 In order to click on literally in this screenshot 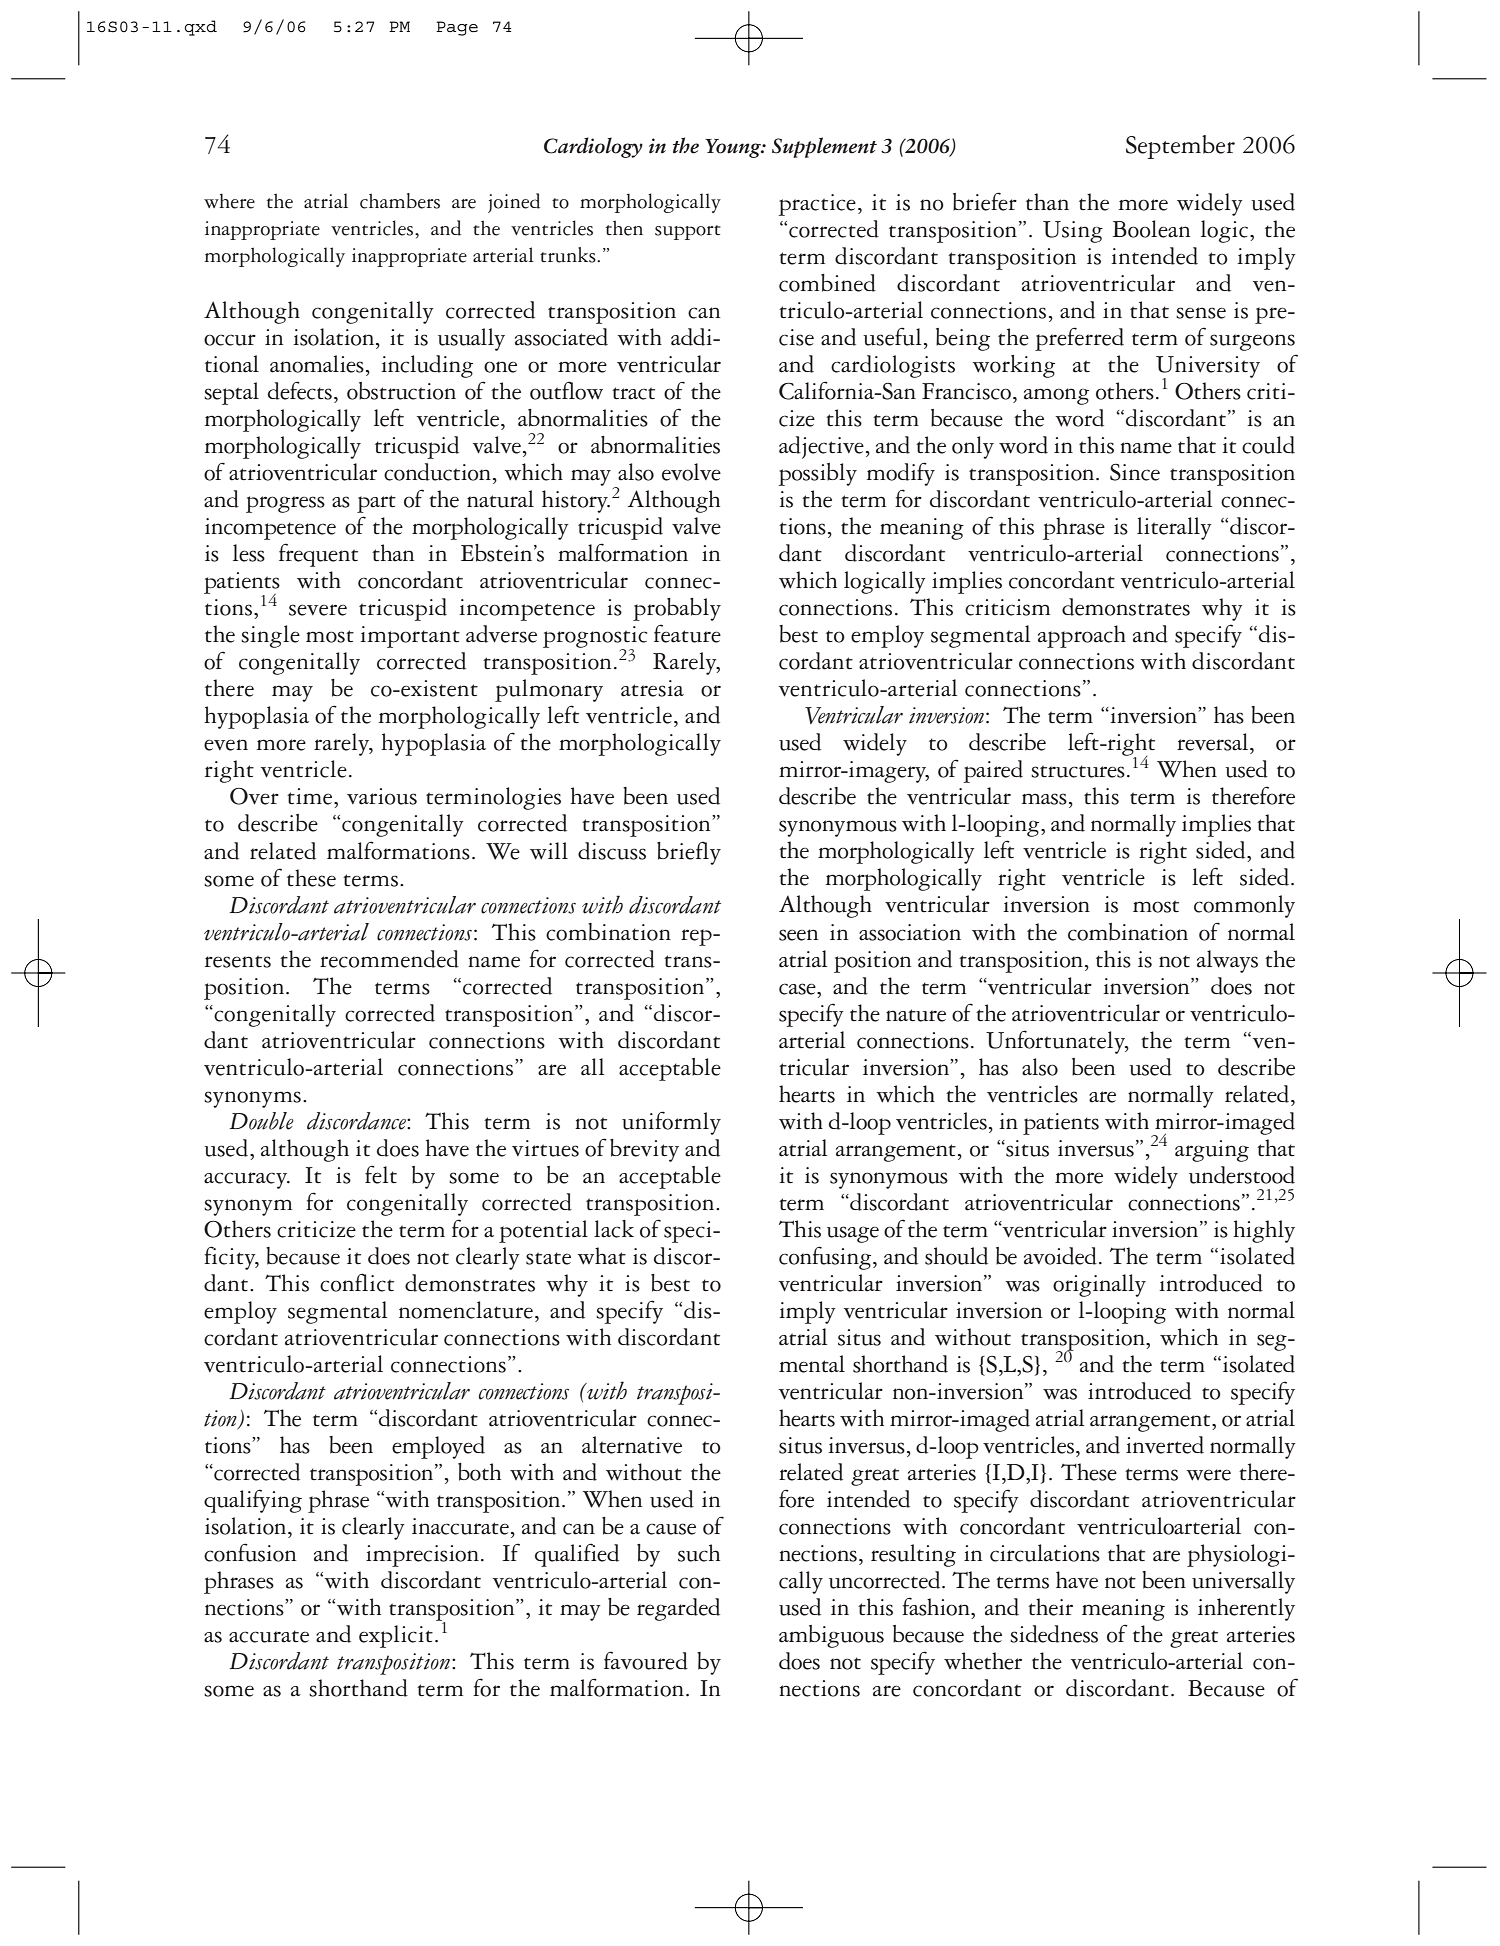, I will do `click(1174, 528)`.
